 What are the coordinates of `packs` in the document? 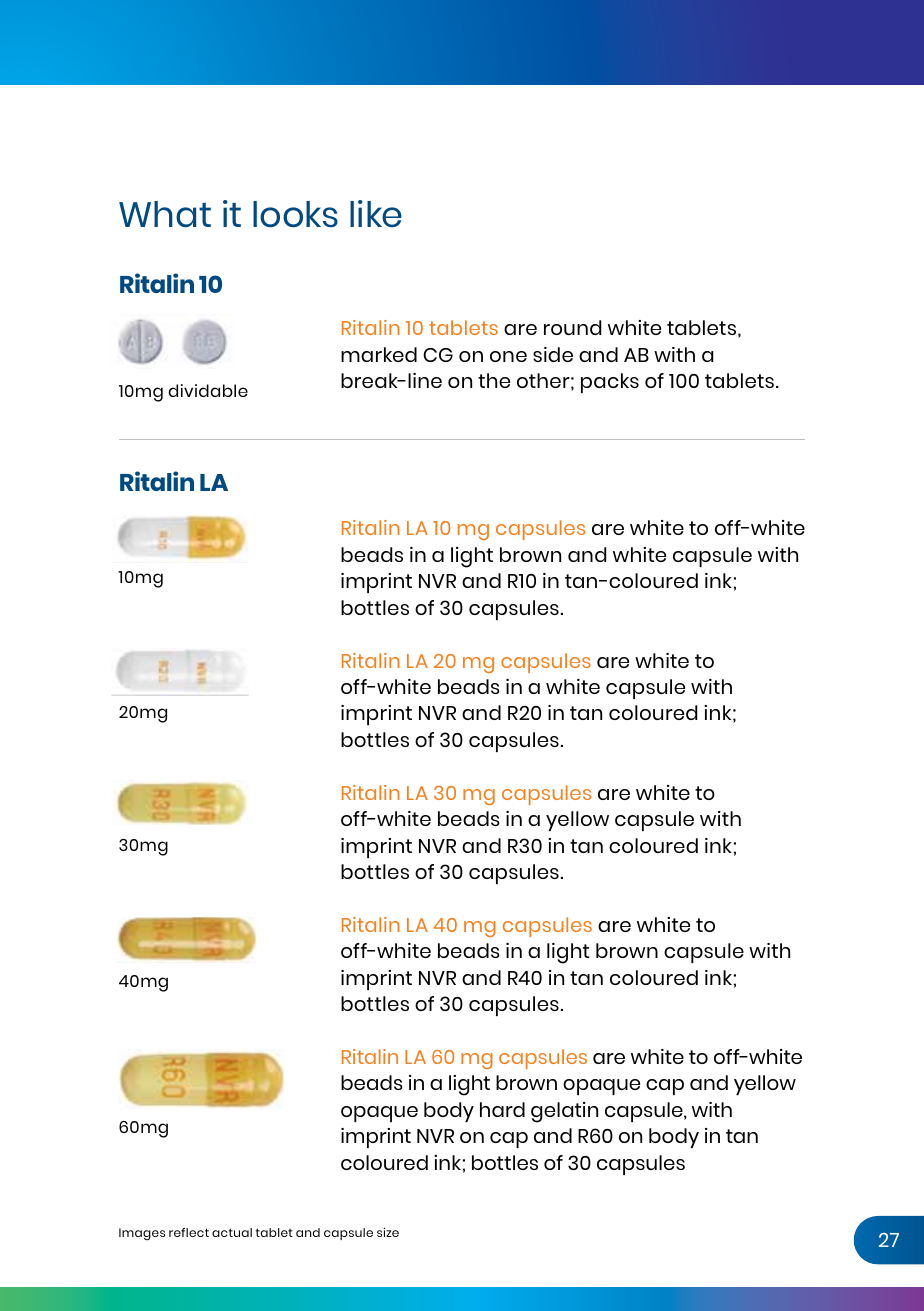 It's located at (610, 383).
